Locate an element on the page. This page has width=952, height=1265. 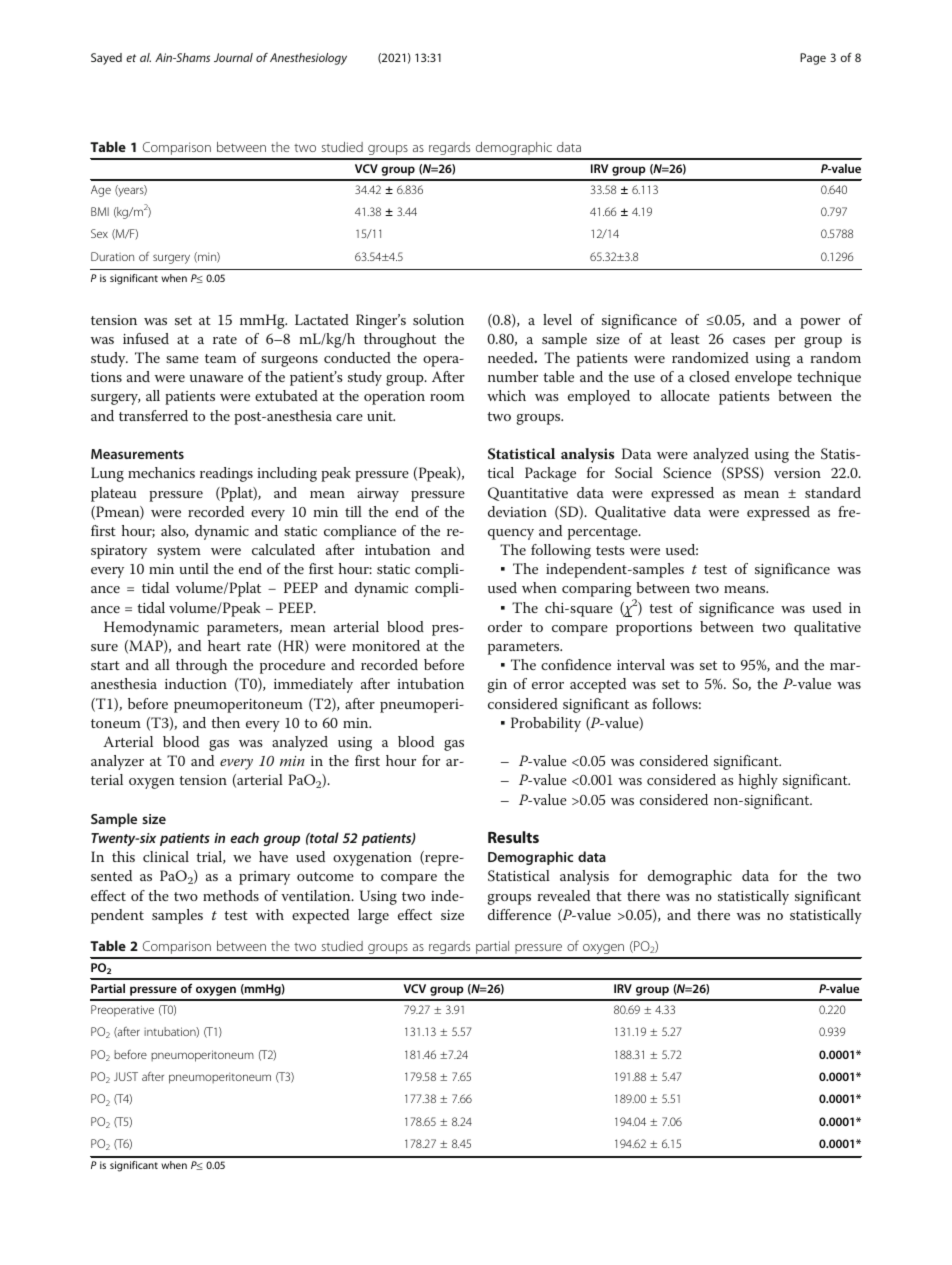
Page is located at coordinates (813, 59).
